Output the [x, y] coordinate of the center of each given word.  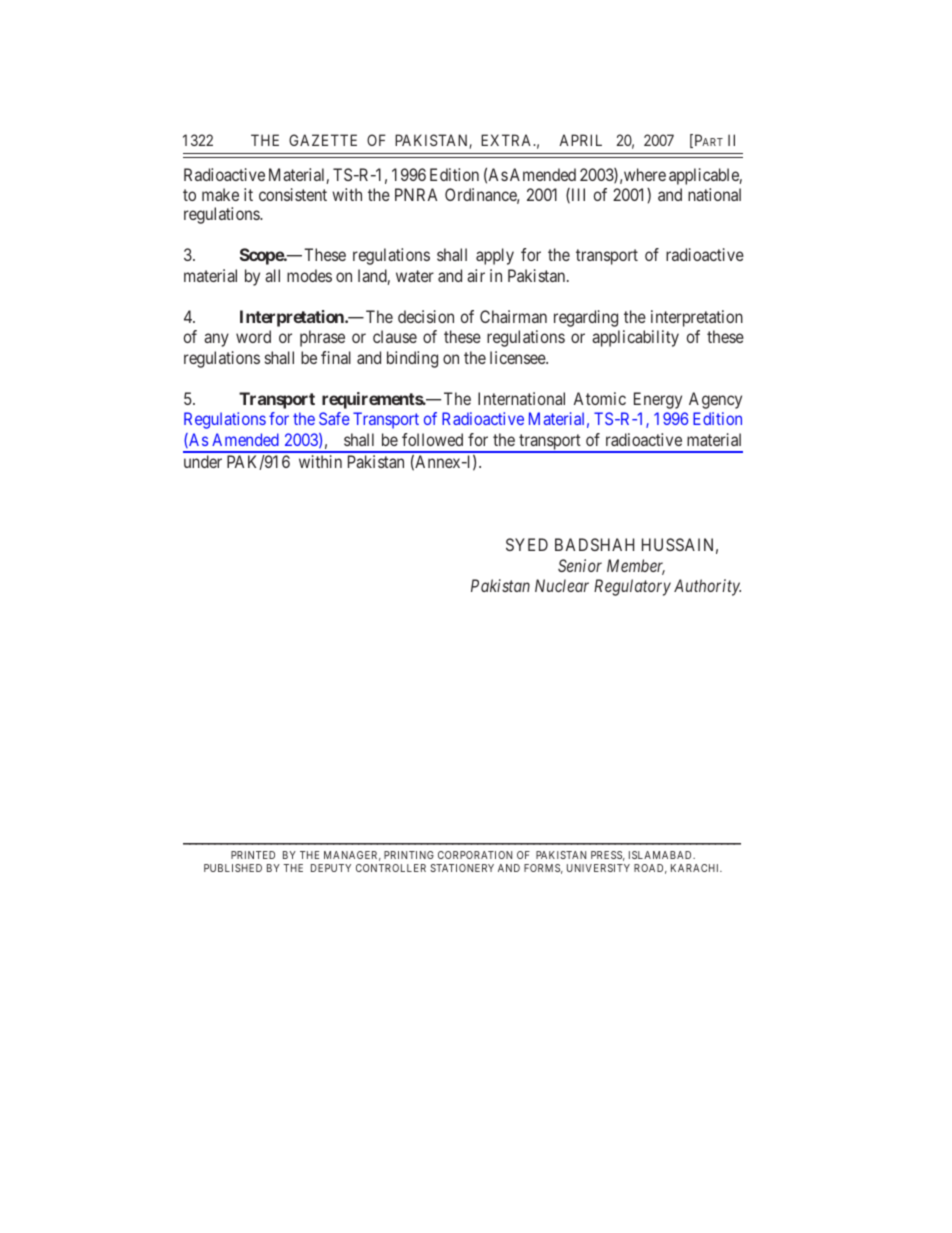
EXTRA [508, 140]
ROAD [650, 869]
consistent [293, 194]
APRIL [580, 140]
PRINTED [253, 855]
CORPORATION [475, 855]
